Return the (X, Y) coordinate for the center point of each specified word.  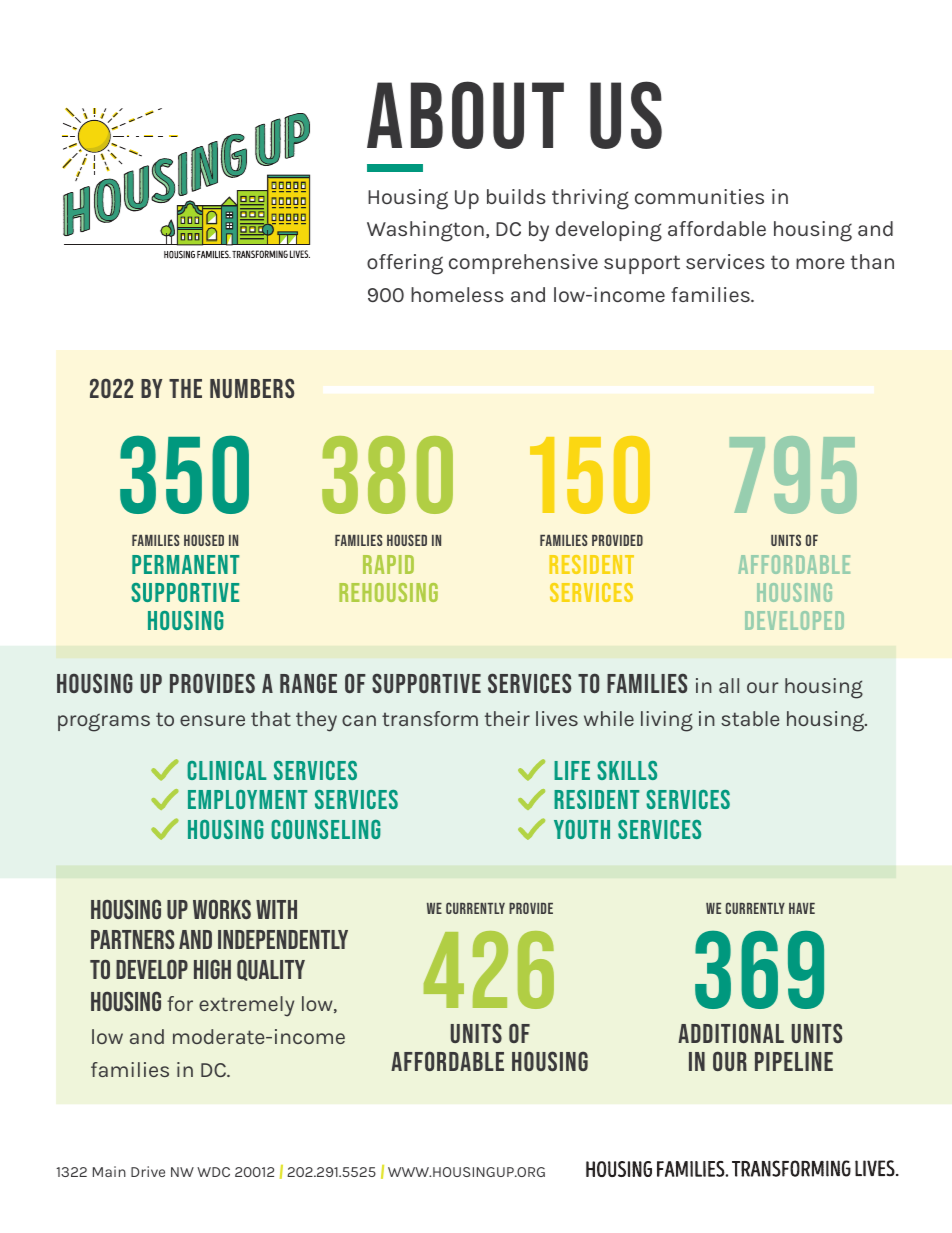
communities (699, 196)
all (729, 685)
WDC (213, 1172)
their (507, 718)
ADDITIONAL (731, 1033)
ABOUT (465, 115)
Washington (425, 231)
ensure (212, 720)
